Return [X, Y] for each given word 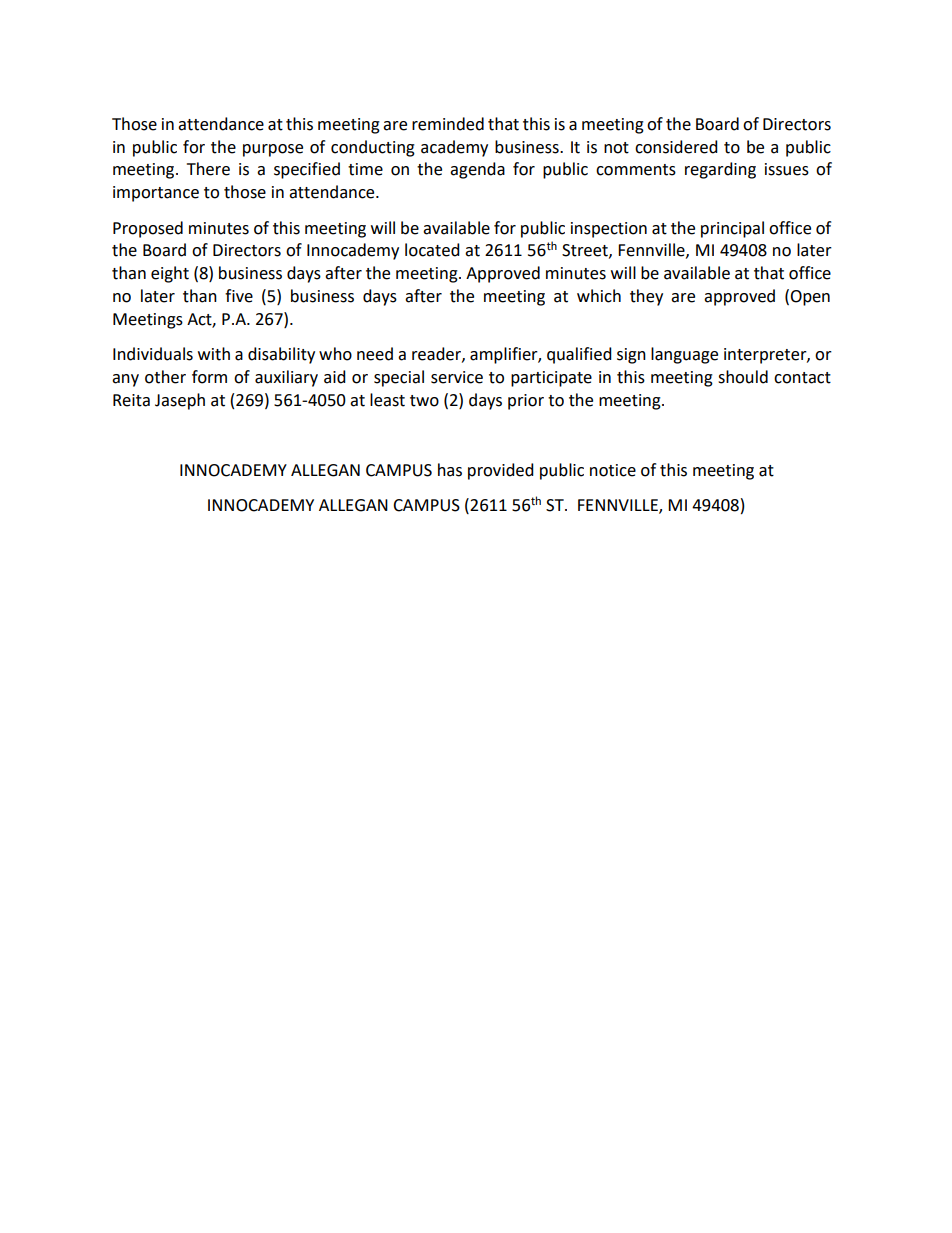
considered [676, 147]
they [646, 297]
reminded [448, 124]
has [450, 470]
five [239, 296]
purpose [273, 150]
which [599, 296]
